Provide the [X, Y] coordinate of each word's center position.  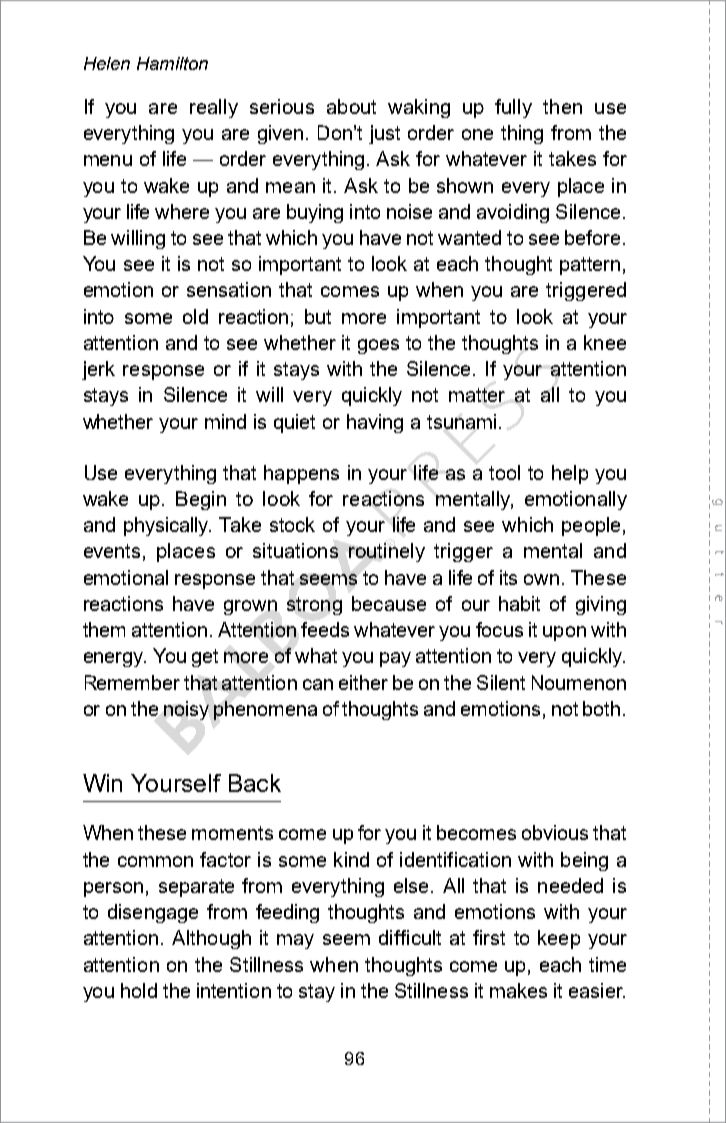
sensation [229, 289]
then [562, 106]
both [601, 708]
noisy [186, 710]
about [351, 106]
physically [167, 526]
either [363, 682]
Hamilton [172, 63]
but [318, 316]
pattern [590, 266]
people [591, 526]
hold [139, 990]
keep [559, 939]
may [295, 941]
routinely [387, 552]
